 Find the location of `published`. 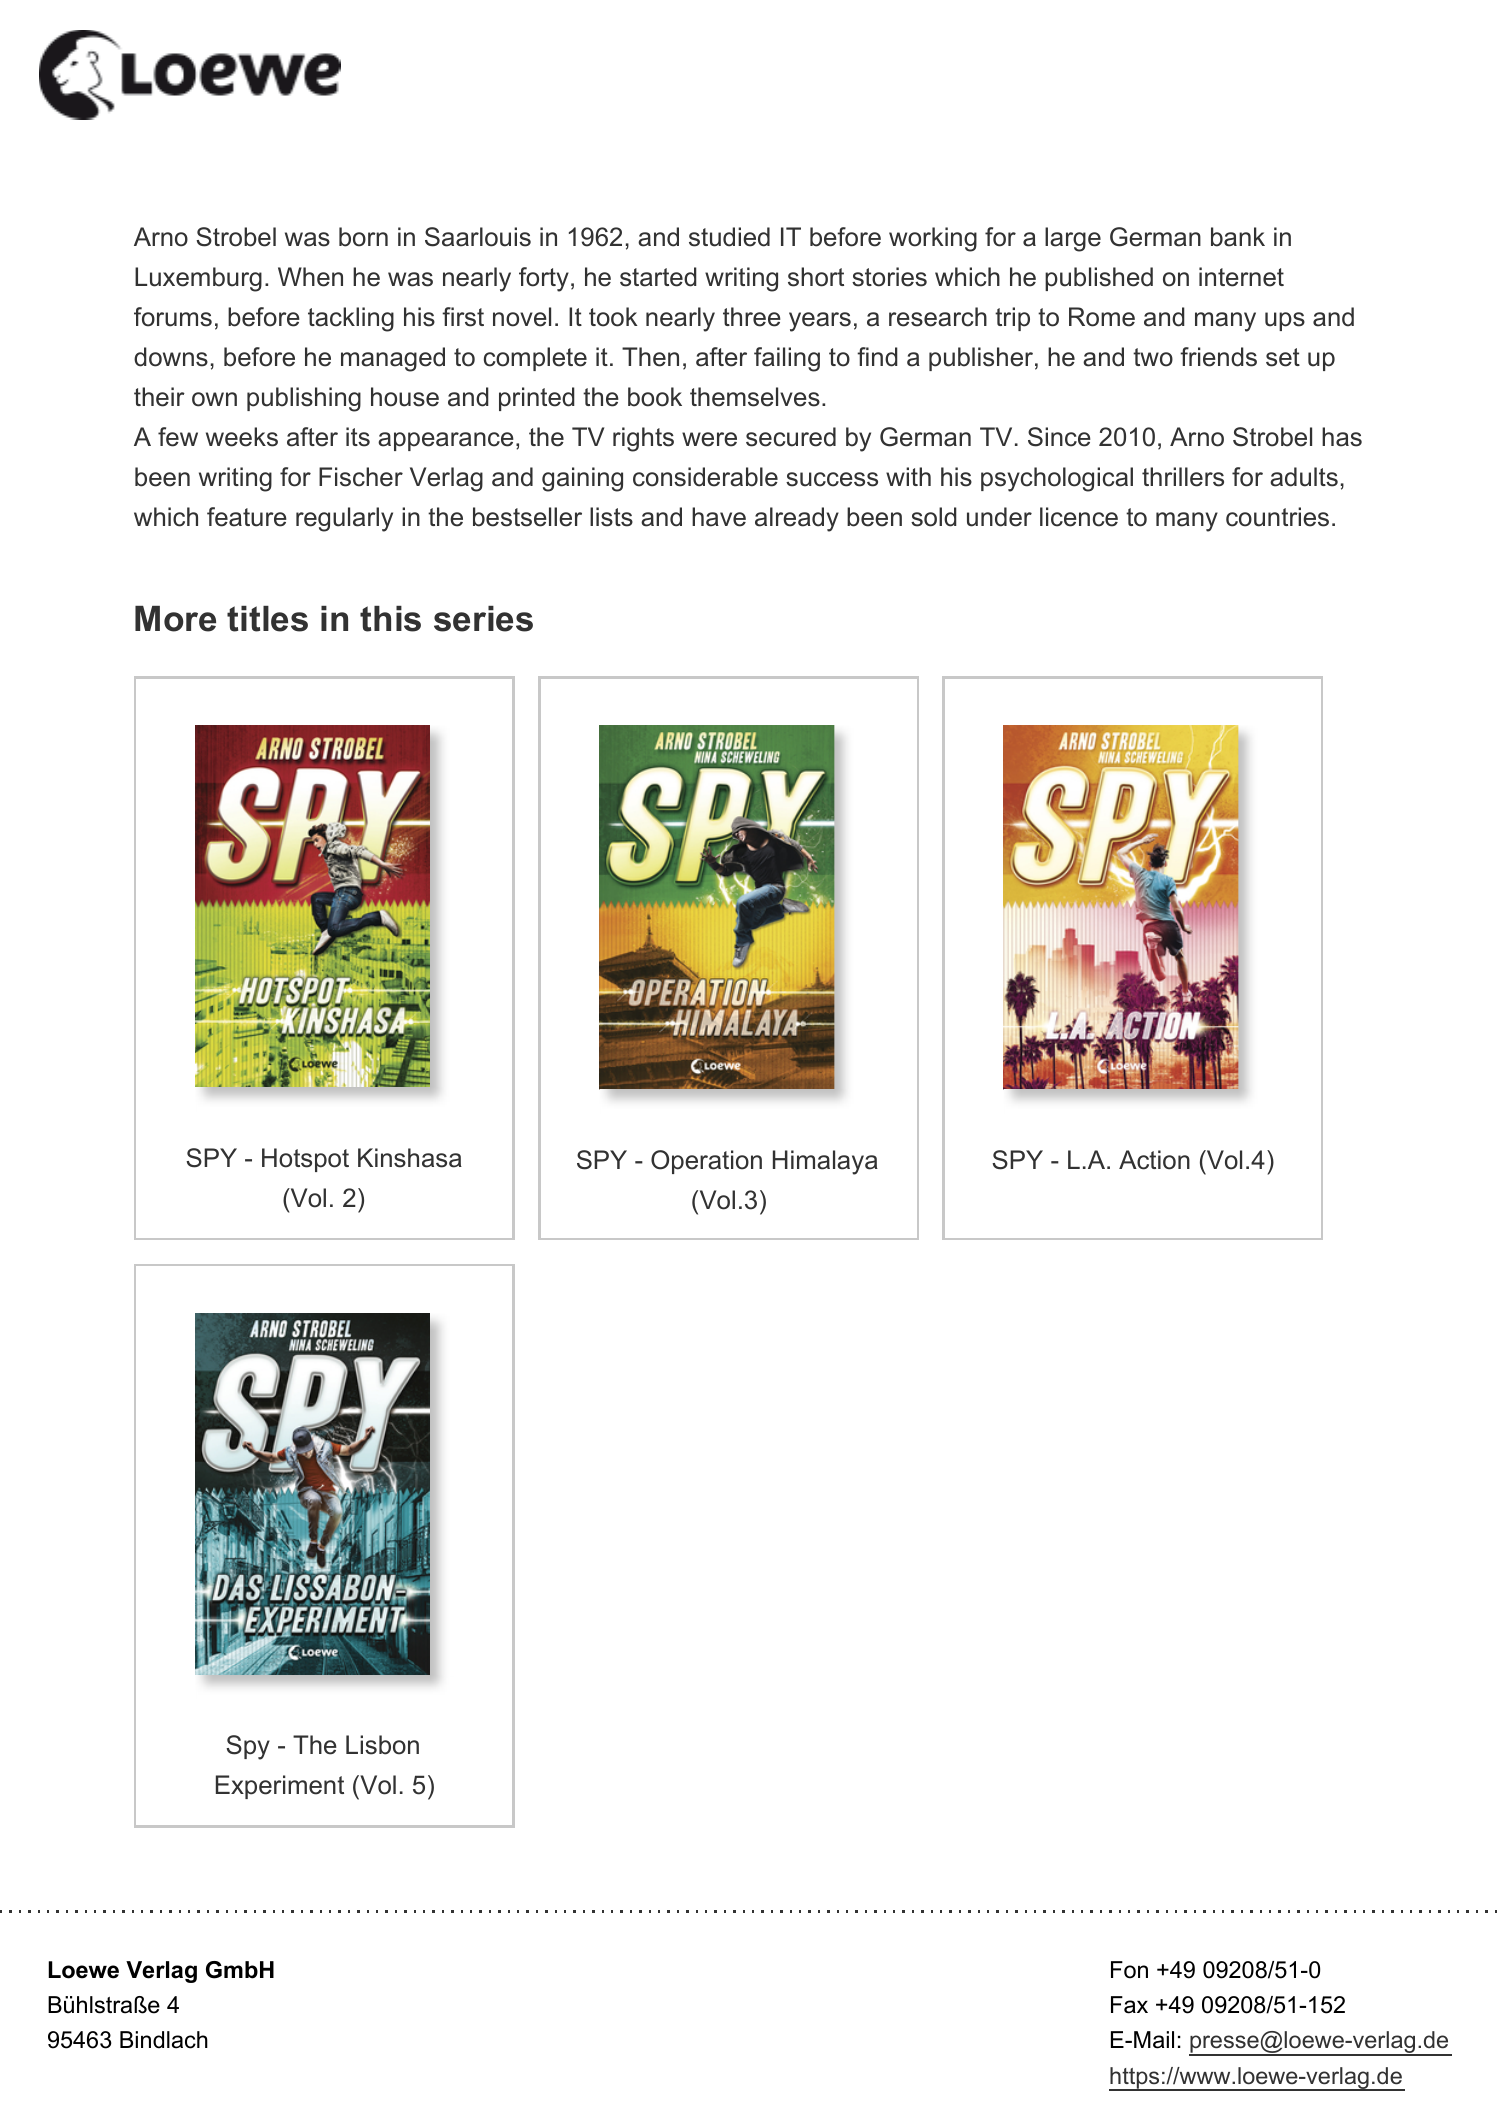

published is located at coordinates (1099, 279).
